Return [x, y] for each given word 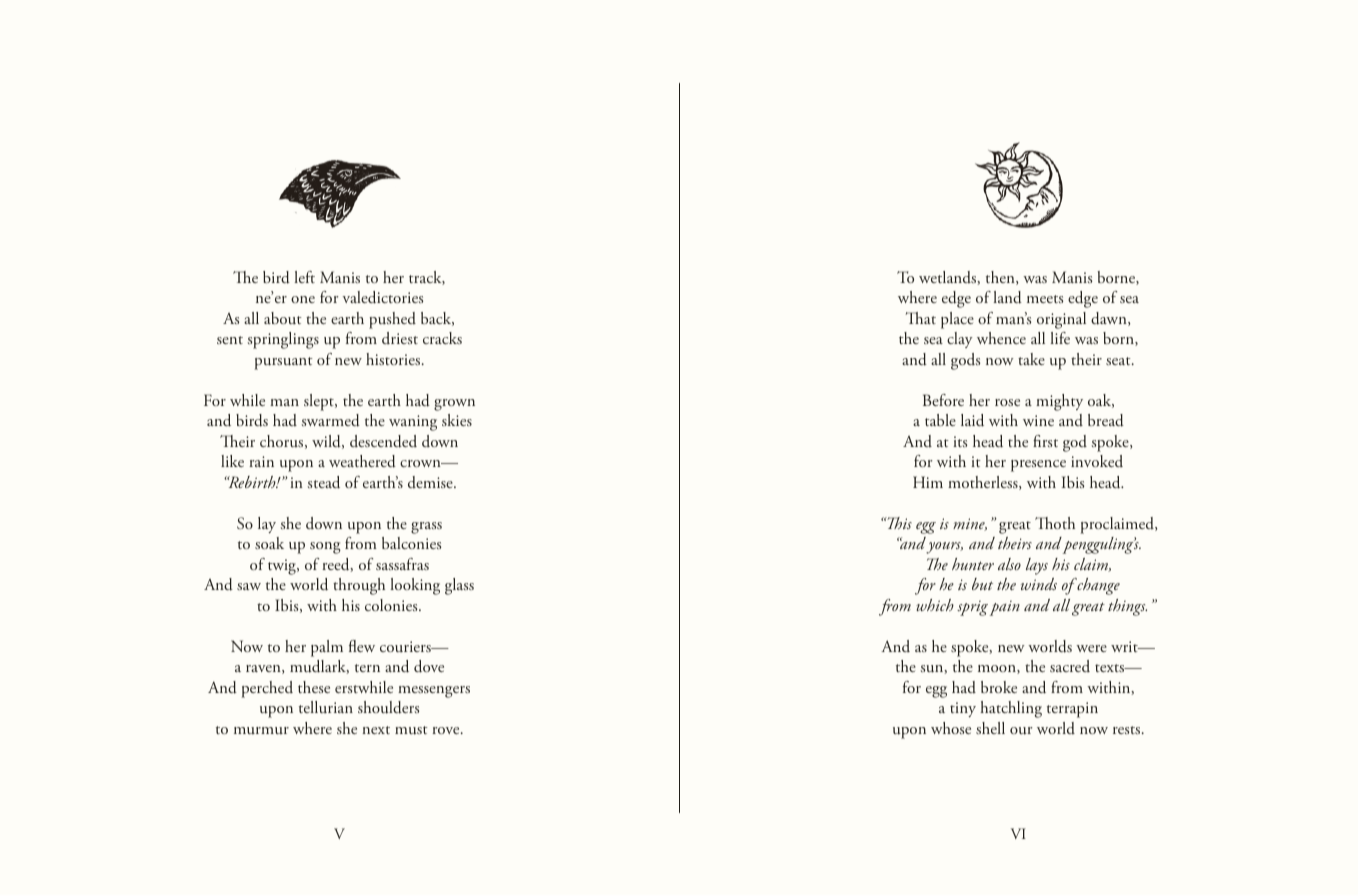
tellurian [326, 707]
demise [431, 482]
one [303, 299]
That [920, 318]
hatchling [1011, 709]
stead [323, 482]
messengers [434, 692]
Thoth [1055, 523]
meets [1045, 299]
